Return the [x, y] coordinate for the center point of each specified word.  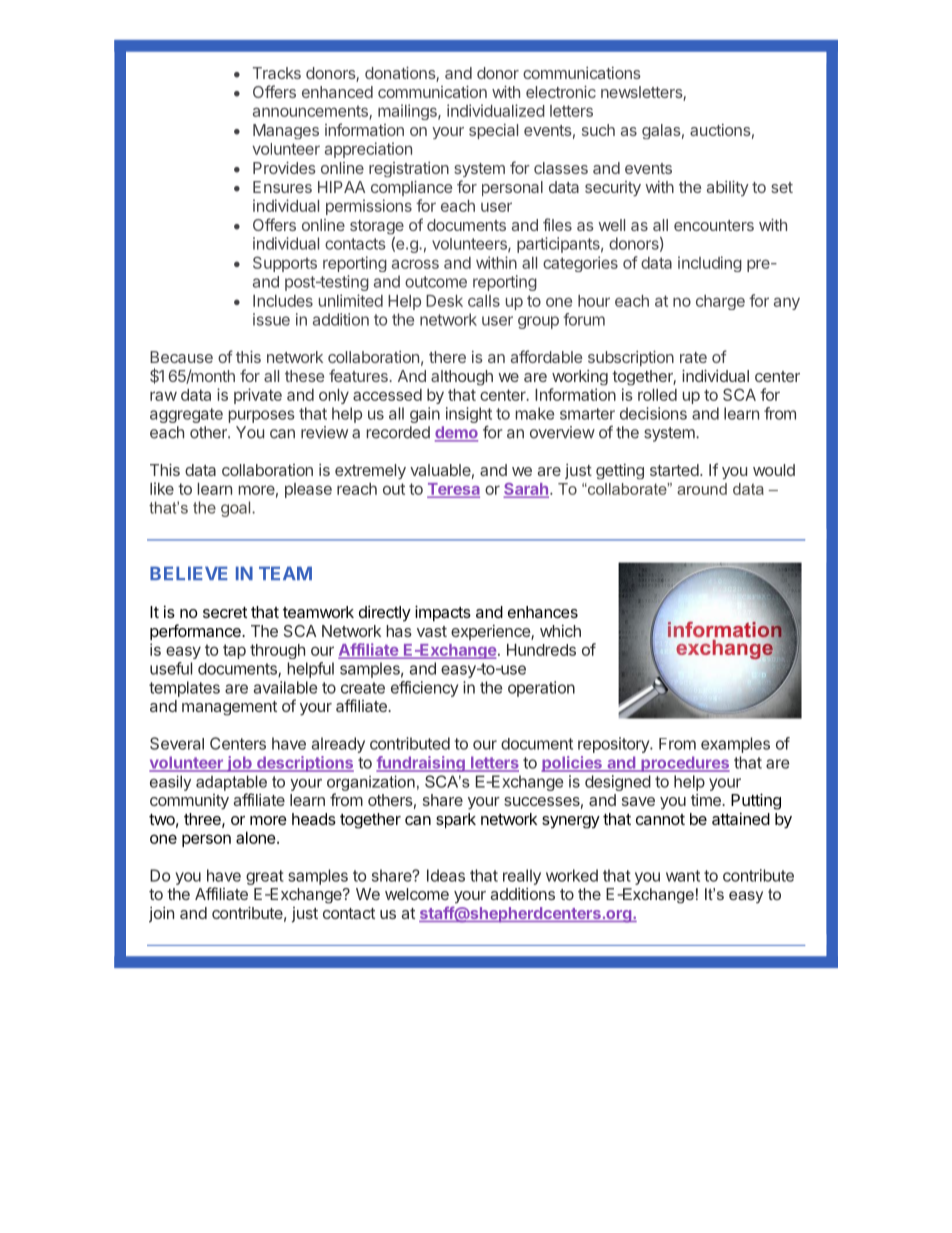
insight [469, 415]
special [493, 131]
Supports [285, 264]
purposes [262, 416]
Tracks [277, 73]
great [265, 877]
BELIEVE [189, 573]
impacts [443, 613]
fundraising [421, 764]
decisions [653, 413]
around [702, 489]
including [710, 264]
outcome [436, 282]
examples [735, 745]
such [598, 130]
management [229, 708]
